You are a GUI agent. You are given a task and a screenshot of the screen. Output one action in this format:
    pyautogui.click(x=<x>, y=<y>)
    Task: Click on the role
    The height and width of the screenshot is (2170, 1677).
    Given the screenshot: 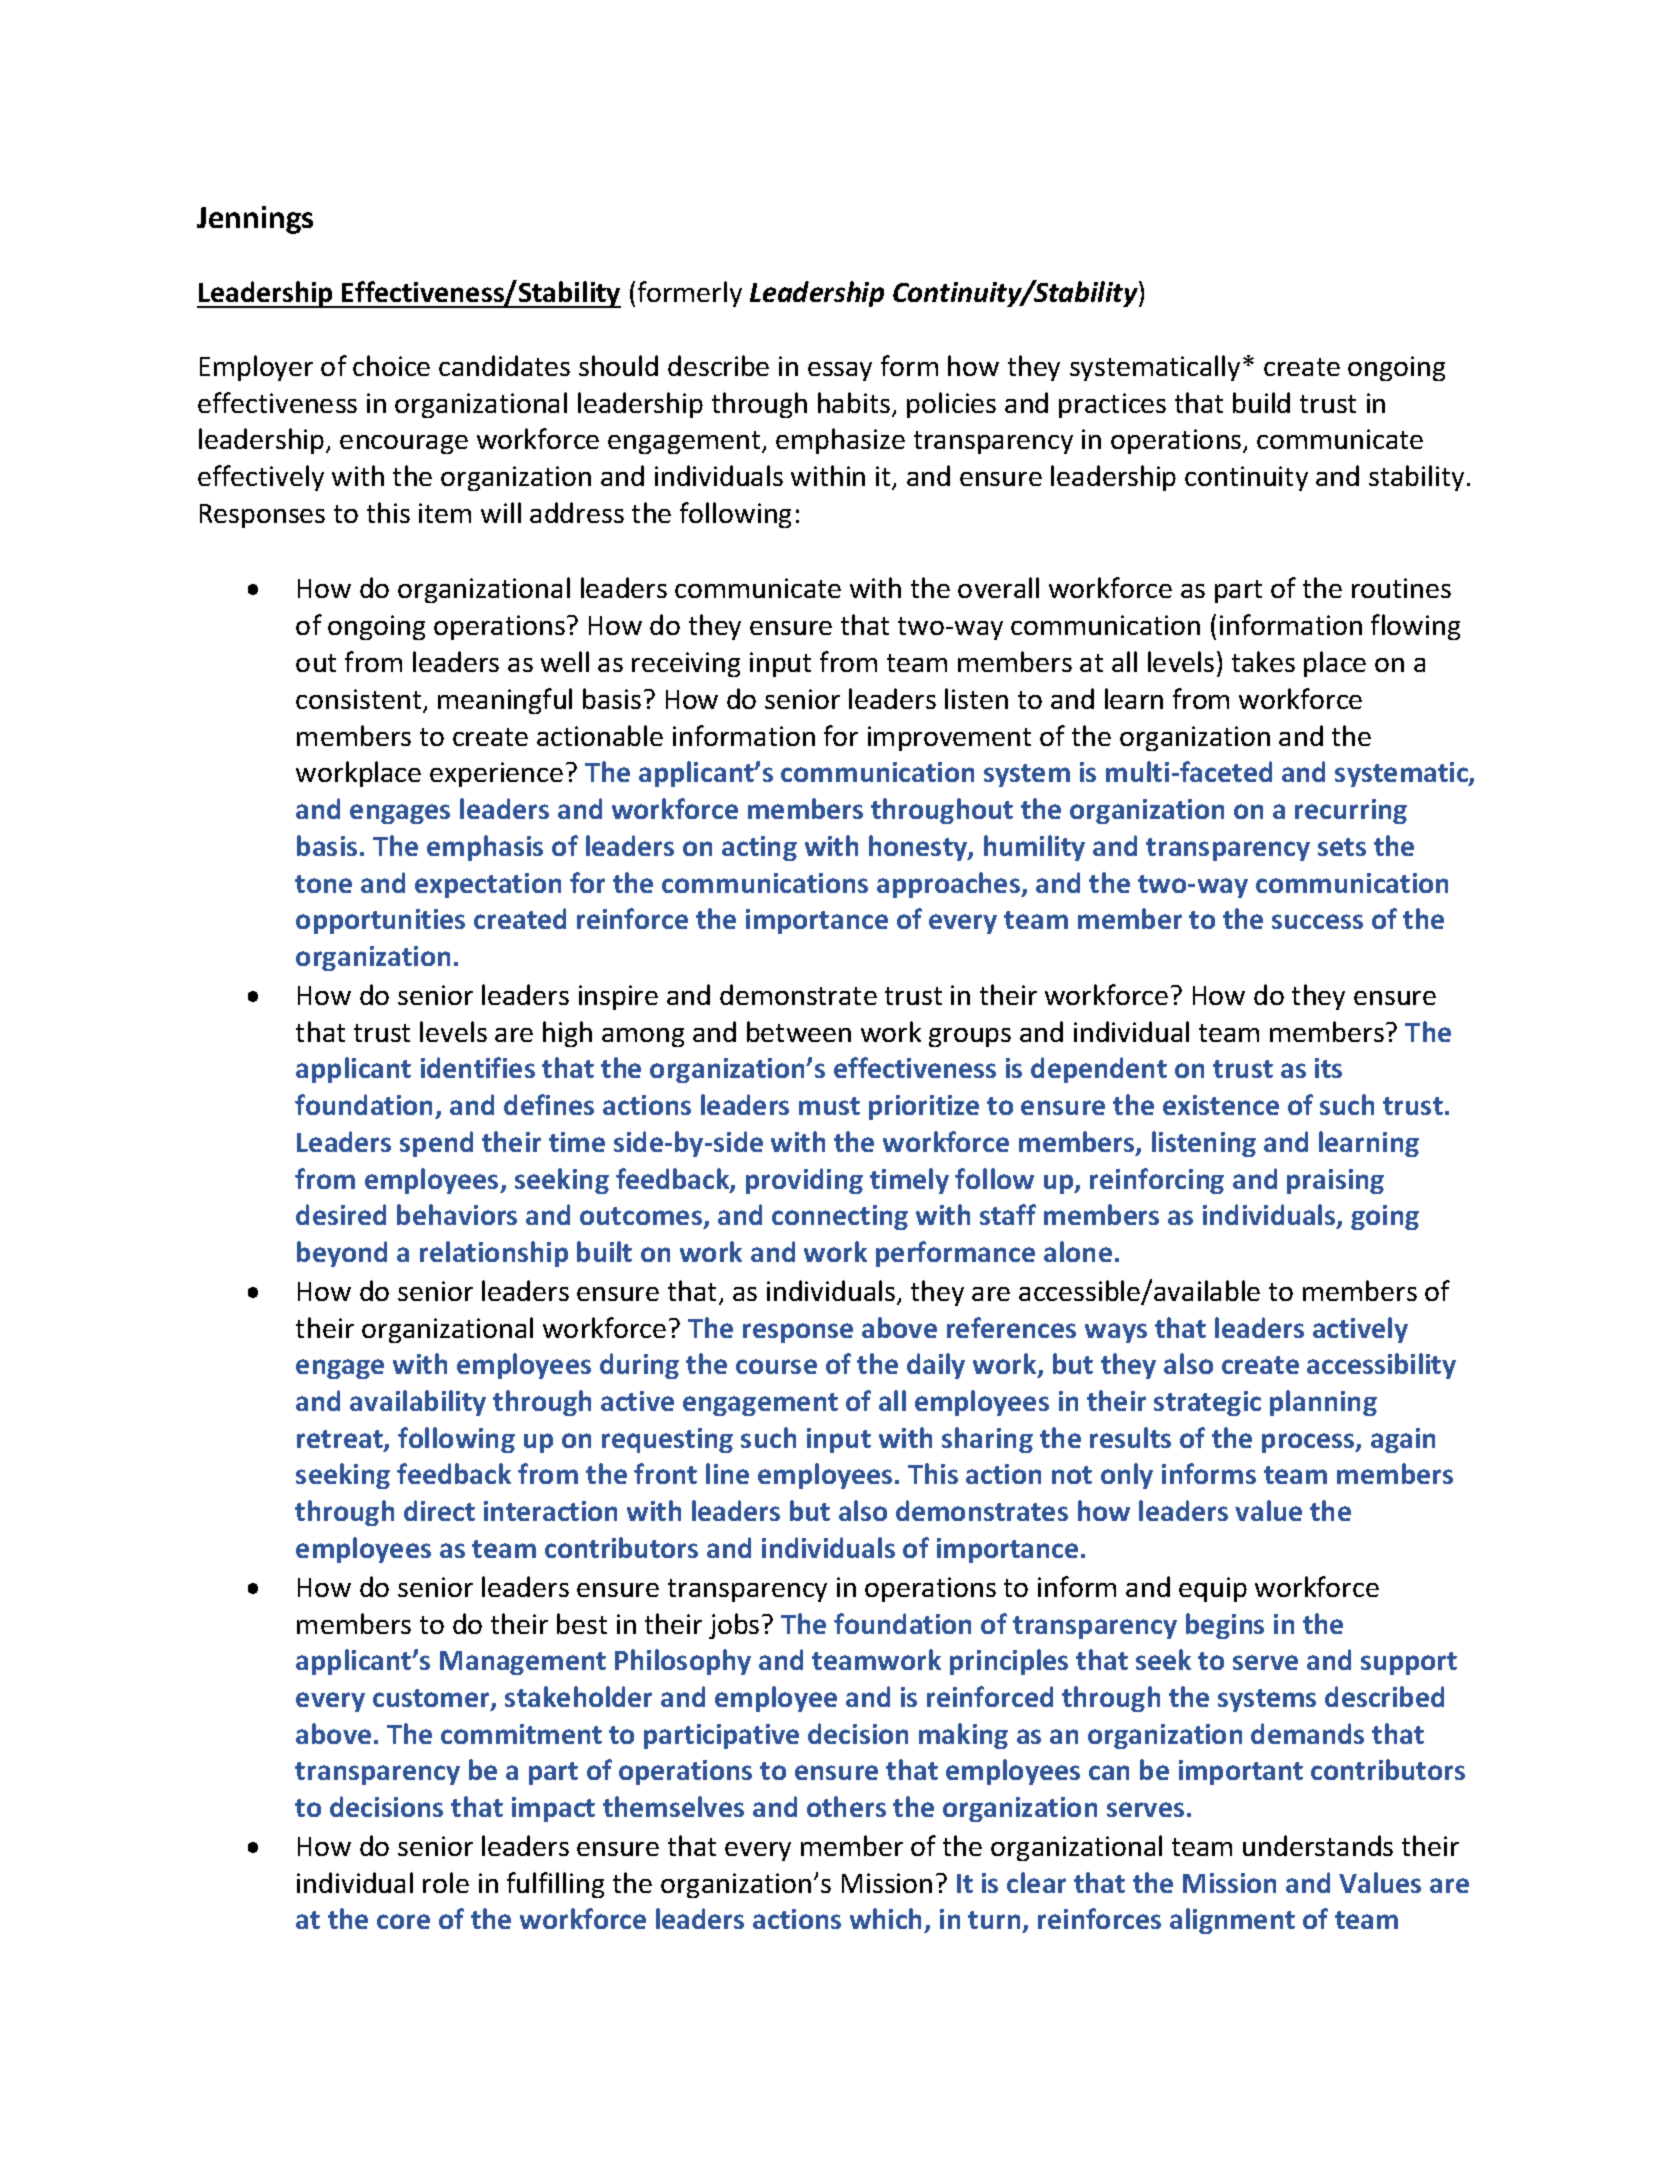 What is the action you would take?
    pyautogui.click(x=446, y=1882)
